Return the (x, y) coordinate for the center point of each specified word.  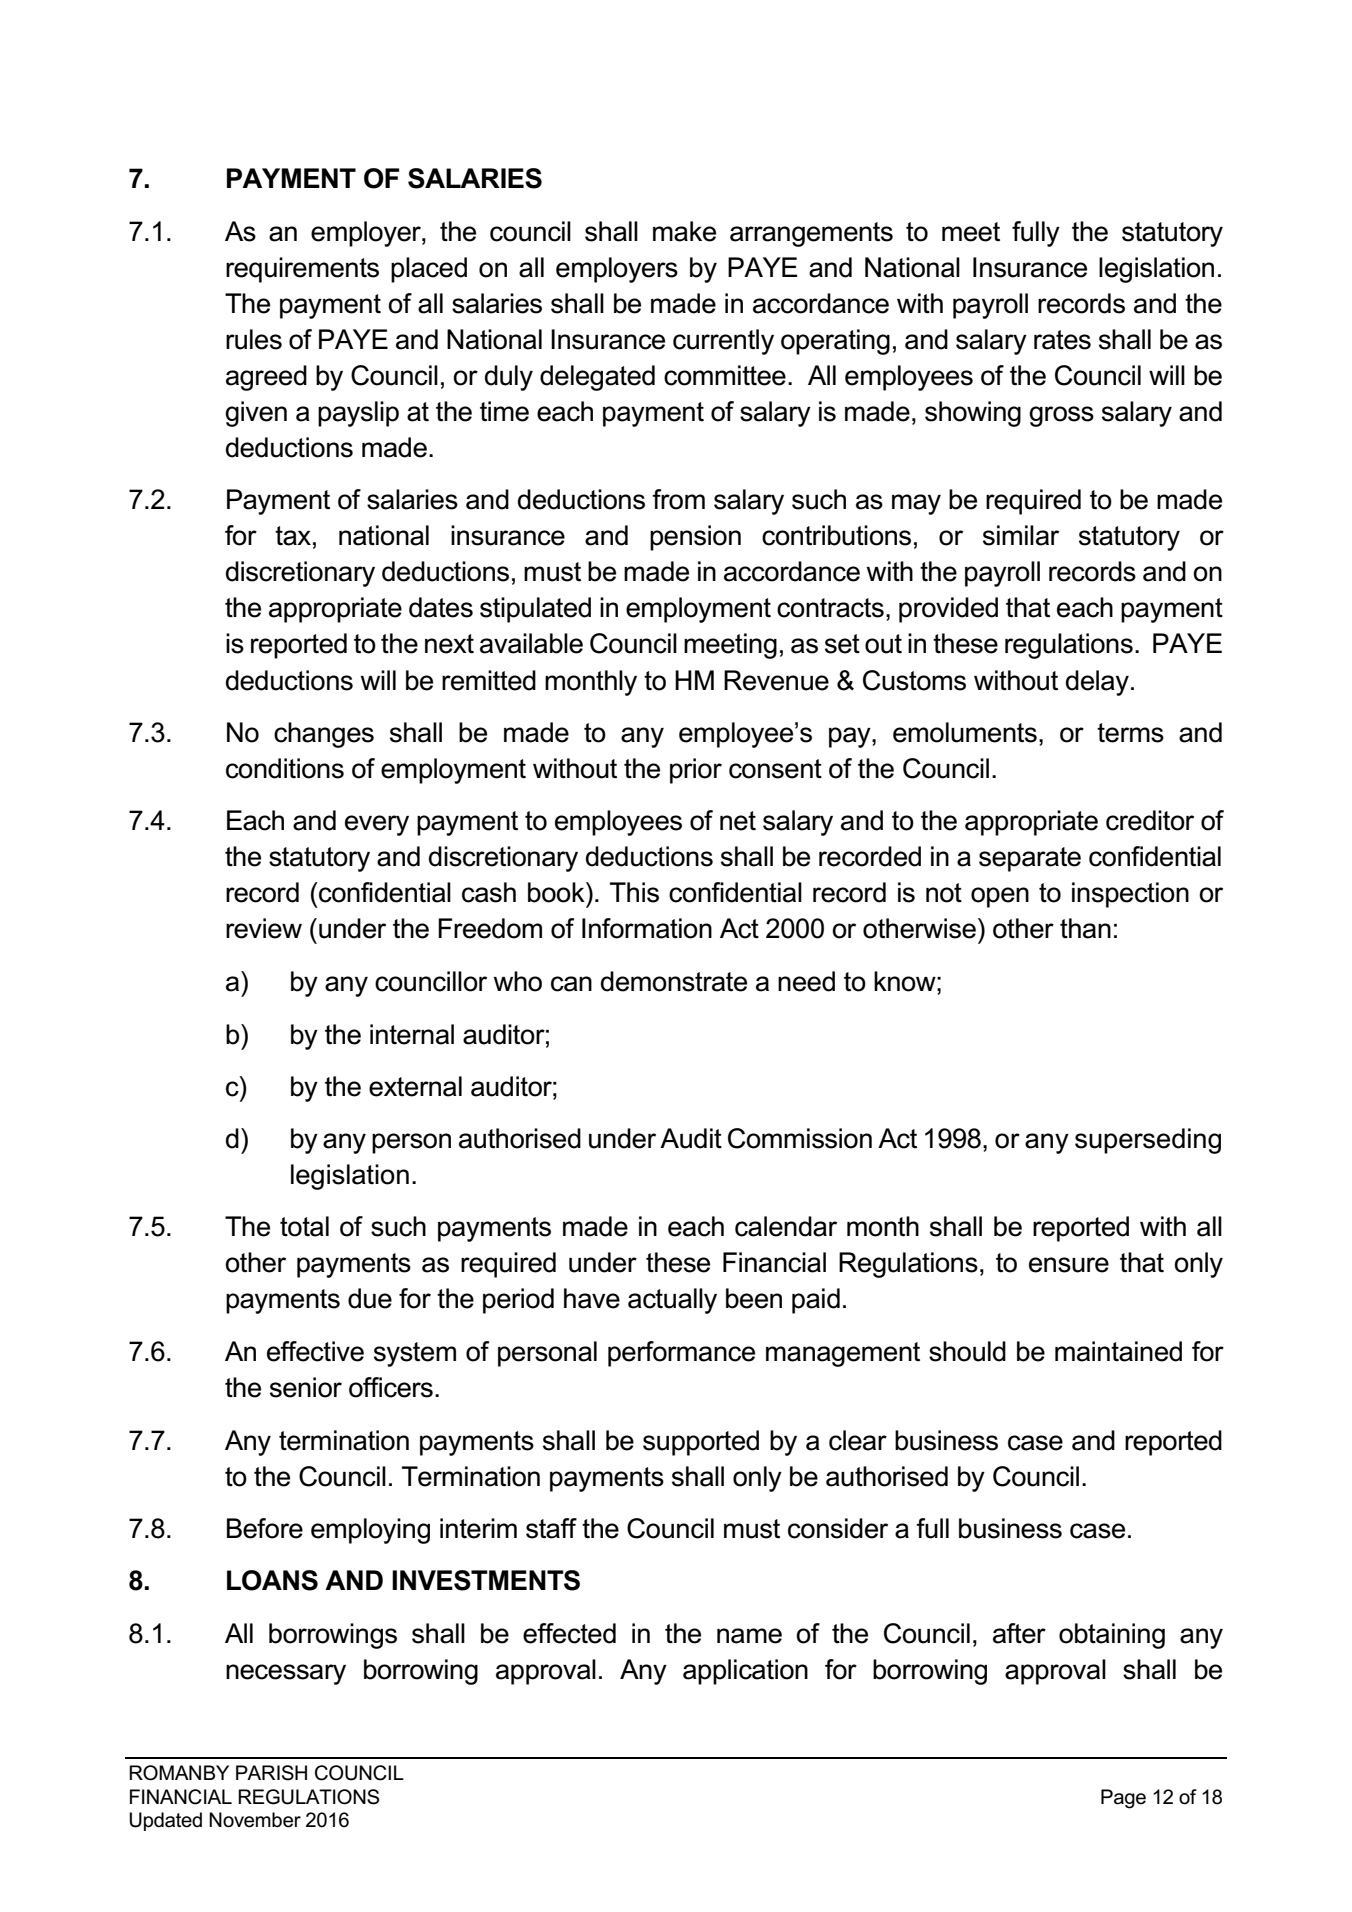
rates (1062, 340)
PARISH (271, 1773)
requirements (302, 270)
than (1085, 928)
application (745, 1672)
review (264, 928)
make (684, 231)
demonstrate (674, 981)
